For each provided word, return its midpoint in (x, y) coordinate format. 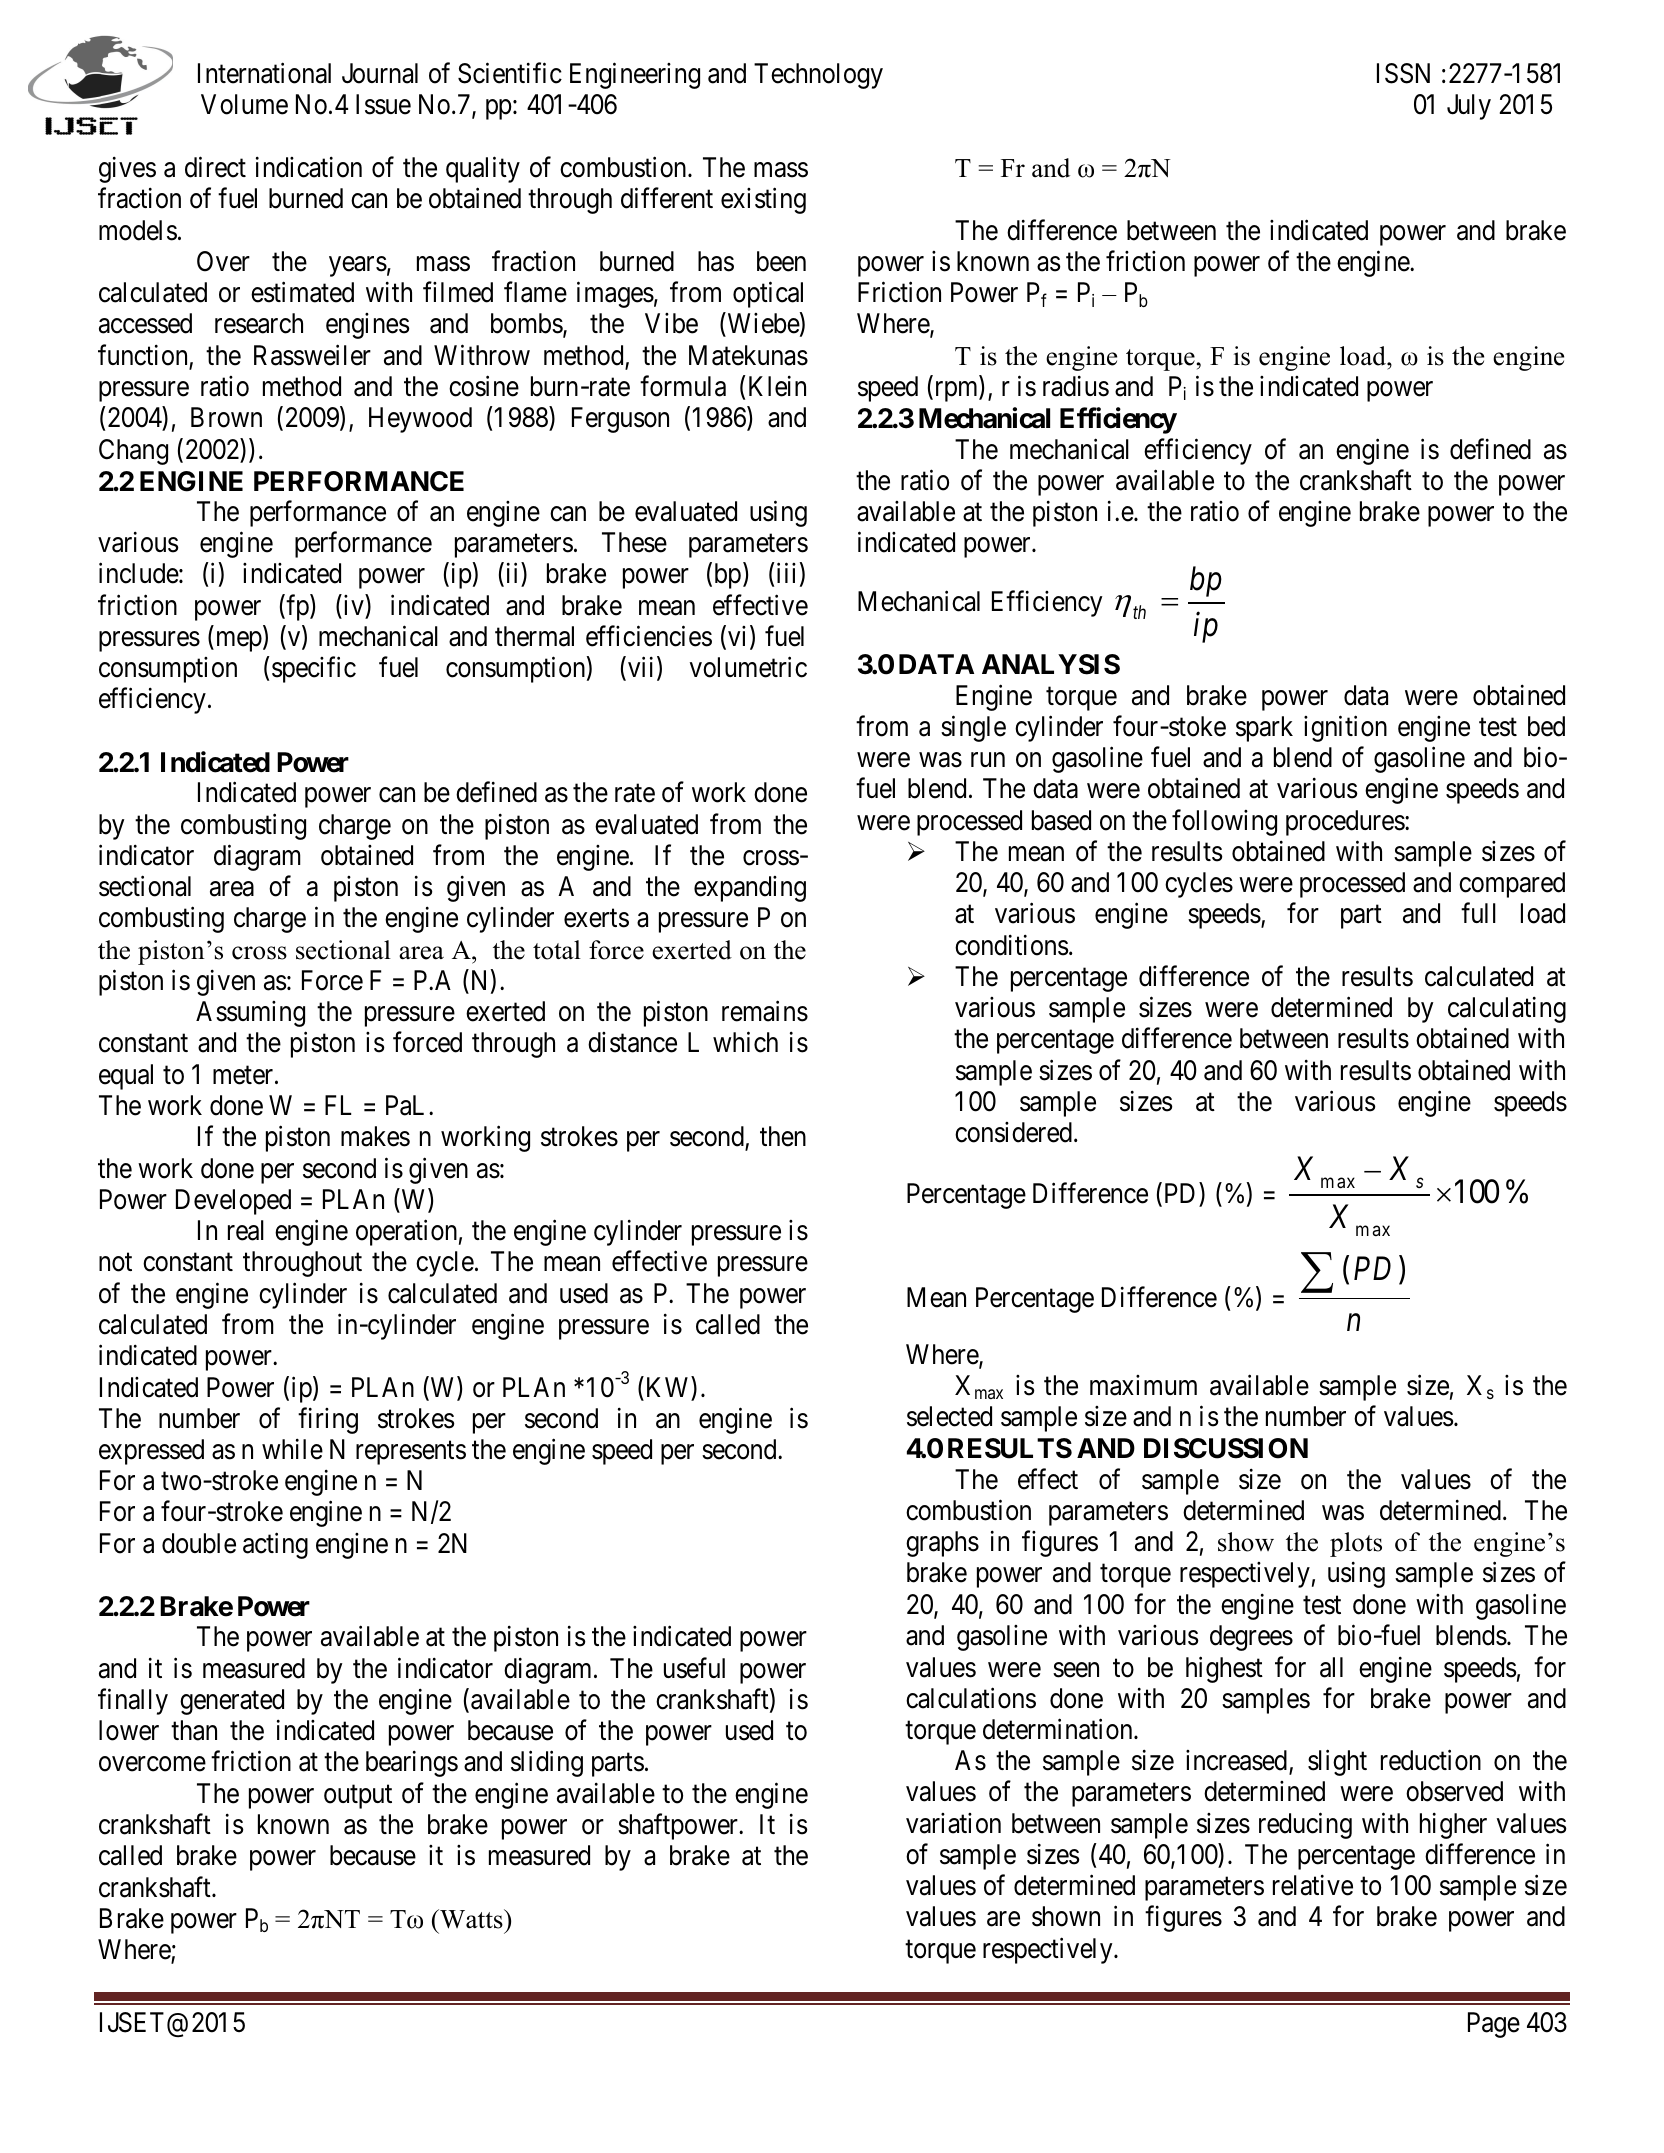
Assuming (250, 1014)
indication (309, 167)
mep (237, 642)
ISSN (1403, 73)
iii (786, 573)
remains (765, 1011)
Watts (471, 1919)
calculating (1507, 1010)
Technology (818, 76)
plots (1356, 1544)
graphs (942, 1544)
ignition (1345, 728)
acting (275, 1545)
